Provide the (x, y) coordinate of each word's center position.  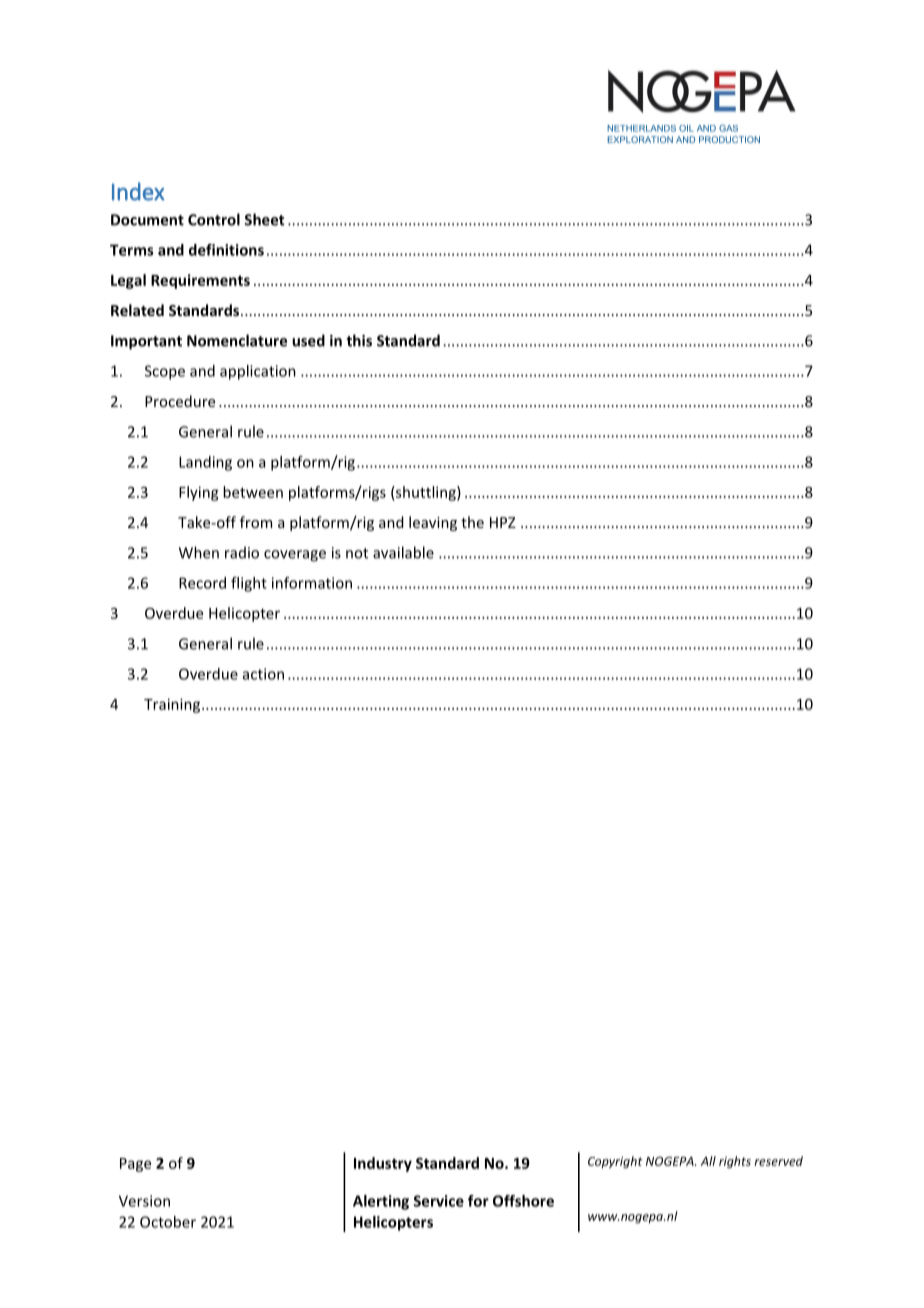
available (403, 552)
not (357, 553)
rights (735, 1162)
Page (135, 1165)
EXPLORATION (640, 139)
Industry (383, 1164)
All (708, 1161)
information (312, 583)
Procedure (180, 401)
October (168, 1222)
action (263, 674)
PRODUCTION (729, 139)
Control (214, 219)
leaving (433, 523)
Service (439, 1201)
